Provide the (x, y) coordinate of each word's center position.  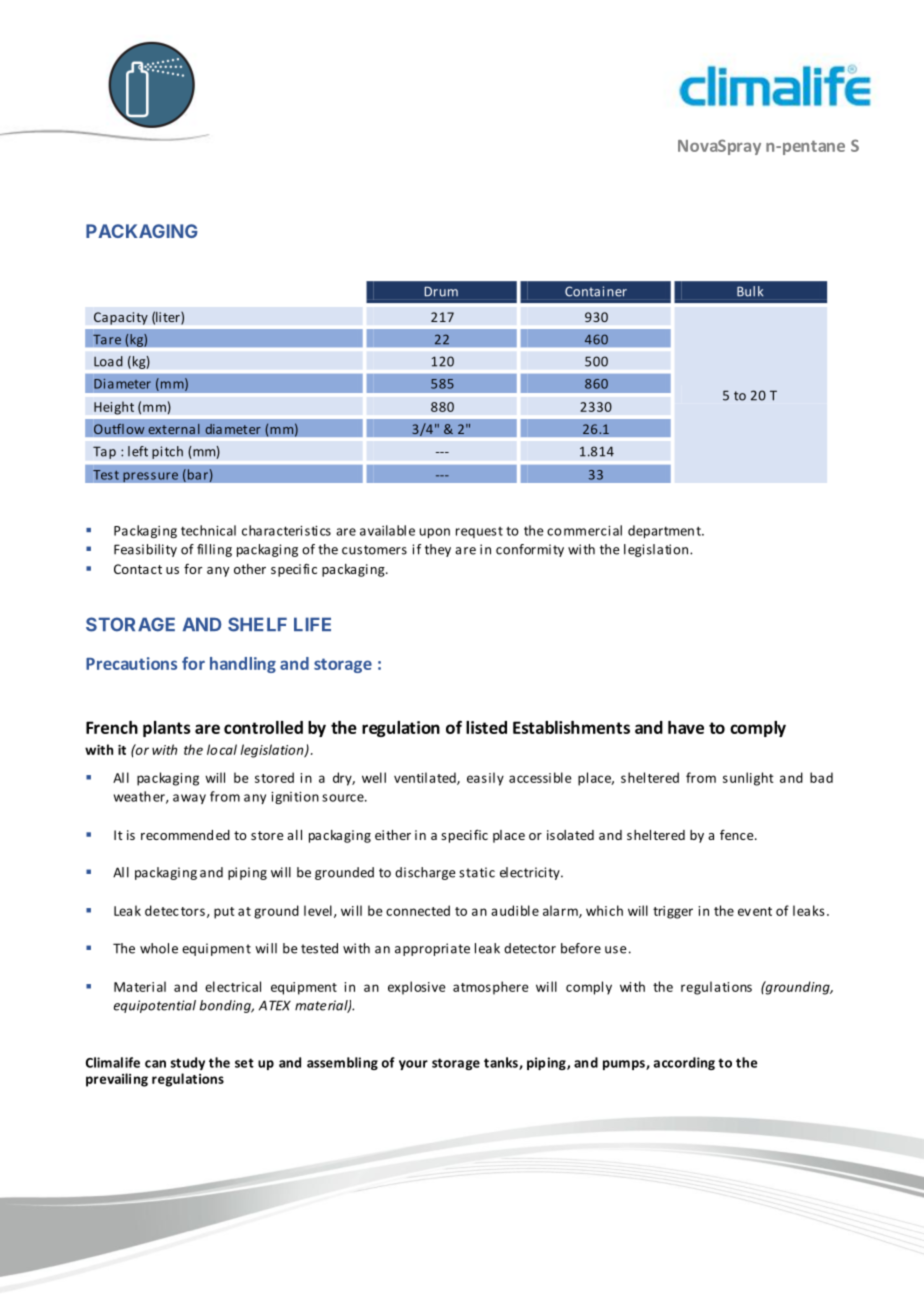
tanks (502, 1063)
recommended (185, 835)
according (684, 1063)
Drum (441, 292)
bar (196, 475)
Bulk (750, 291)
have (686, 727)
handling (243, 665)
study (187, 1063)
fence (738, 834)
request (479, 532)
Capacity (121, 318)
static (477, 872)
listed (486, 727)
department (665, 531)
